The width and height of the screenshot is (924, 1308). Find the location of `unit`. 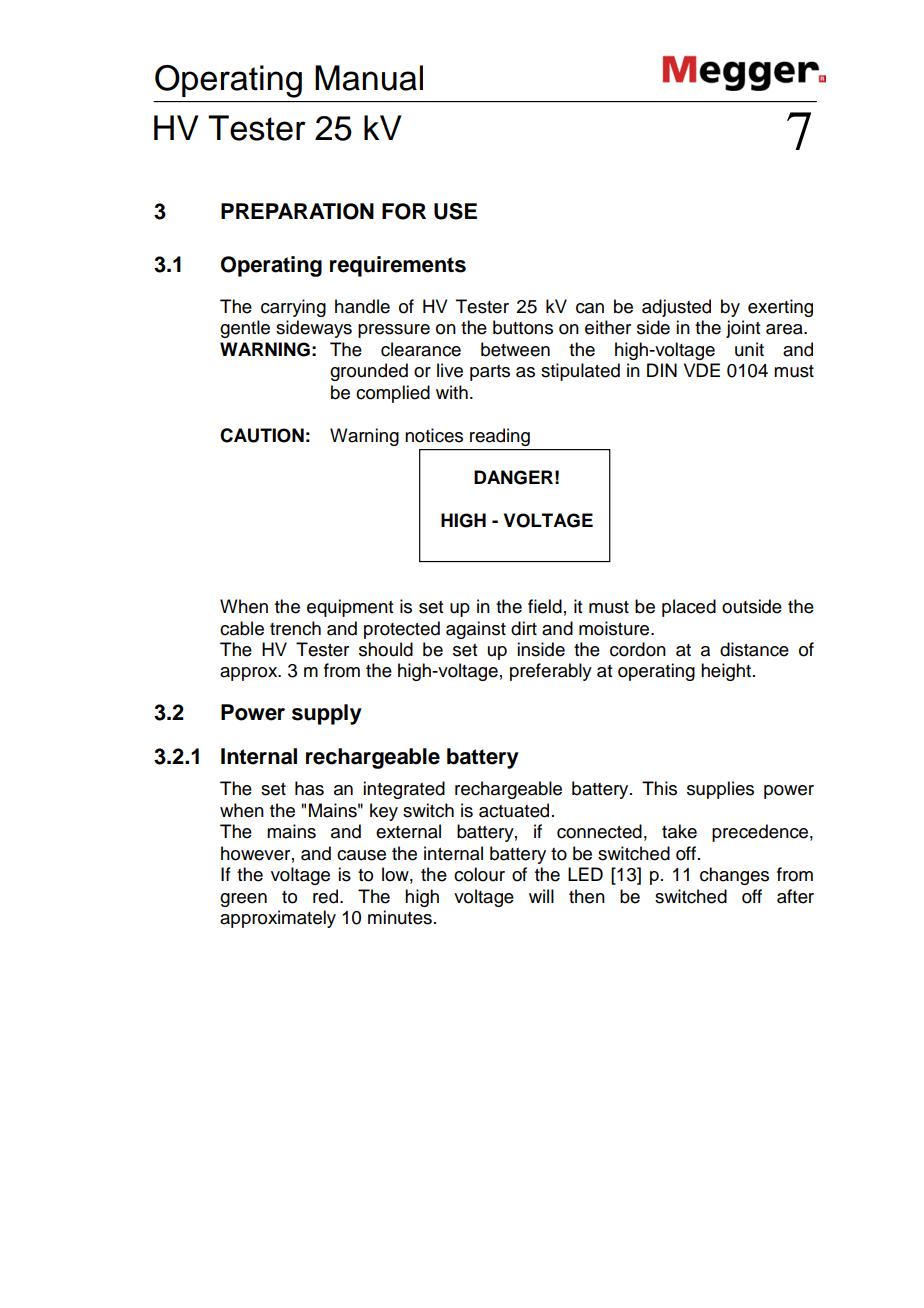

unit is located at coordinates (749, 349).
